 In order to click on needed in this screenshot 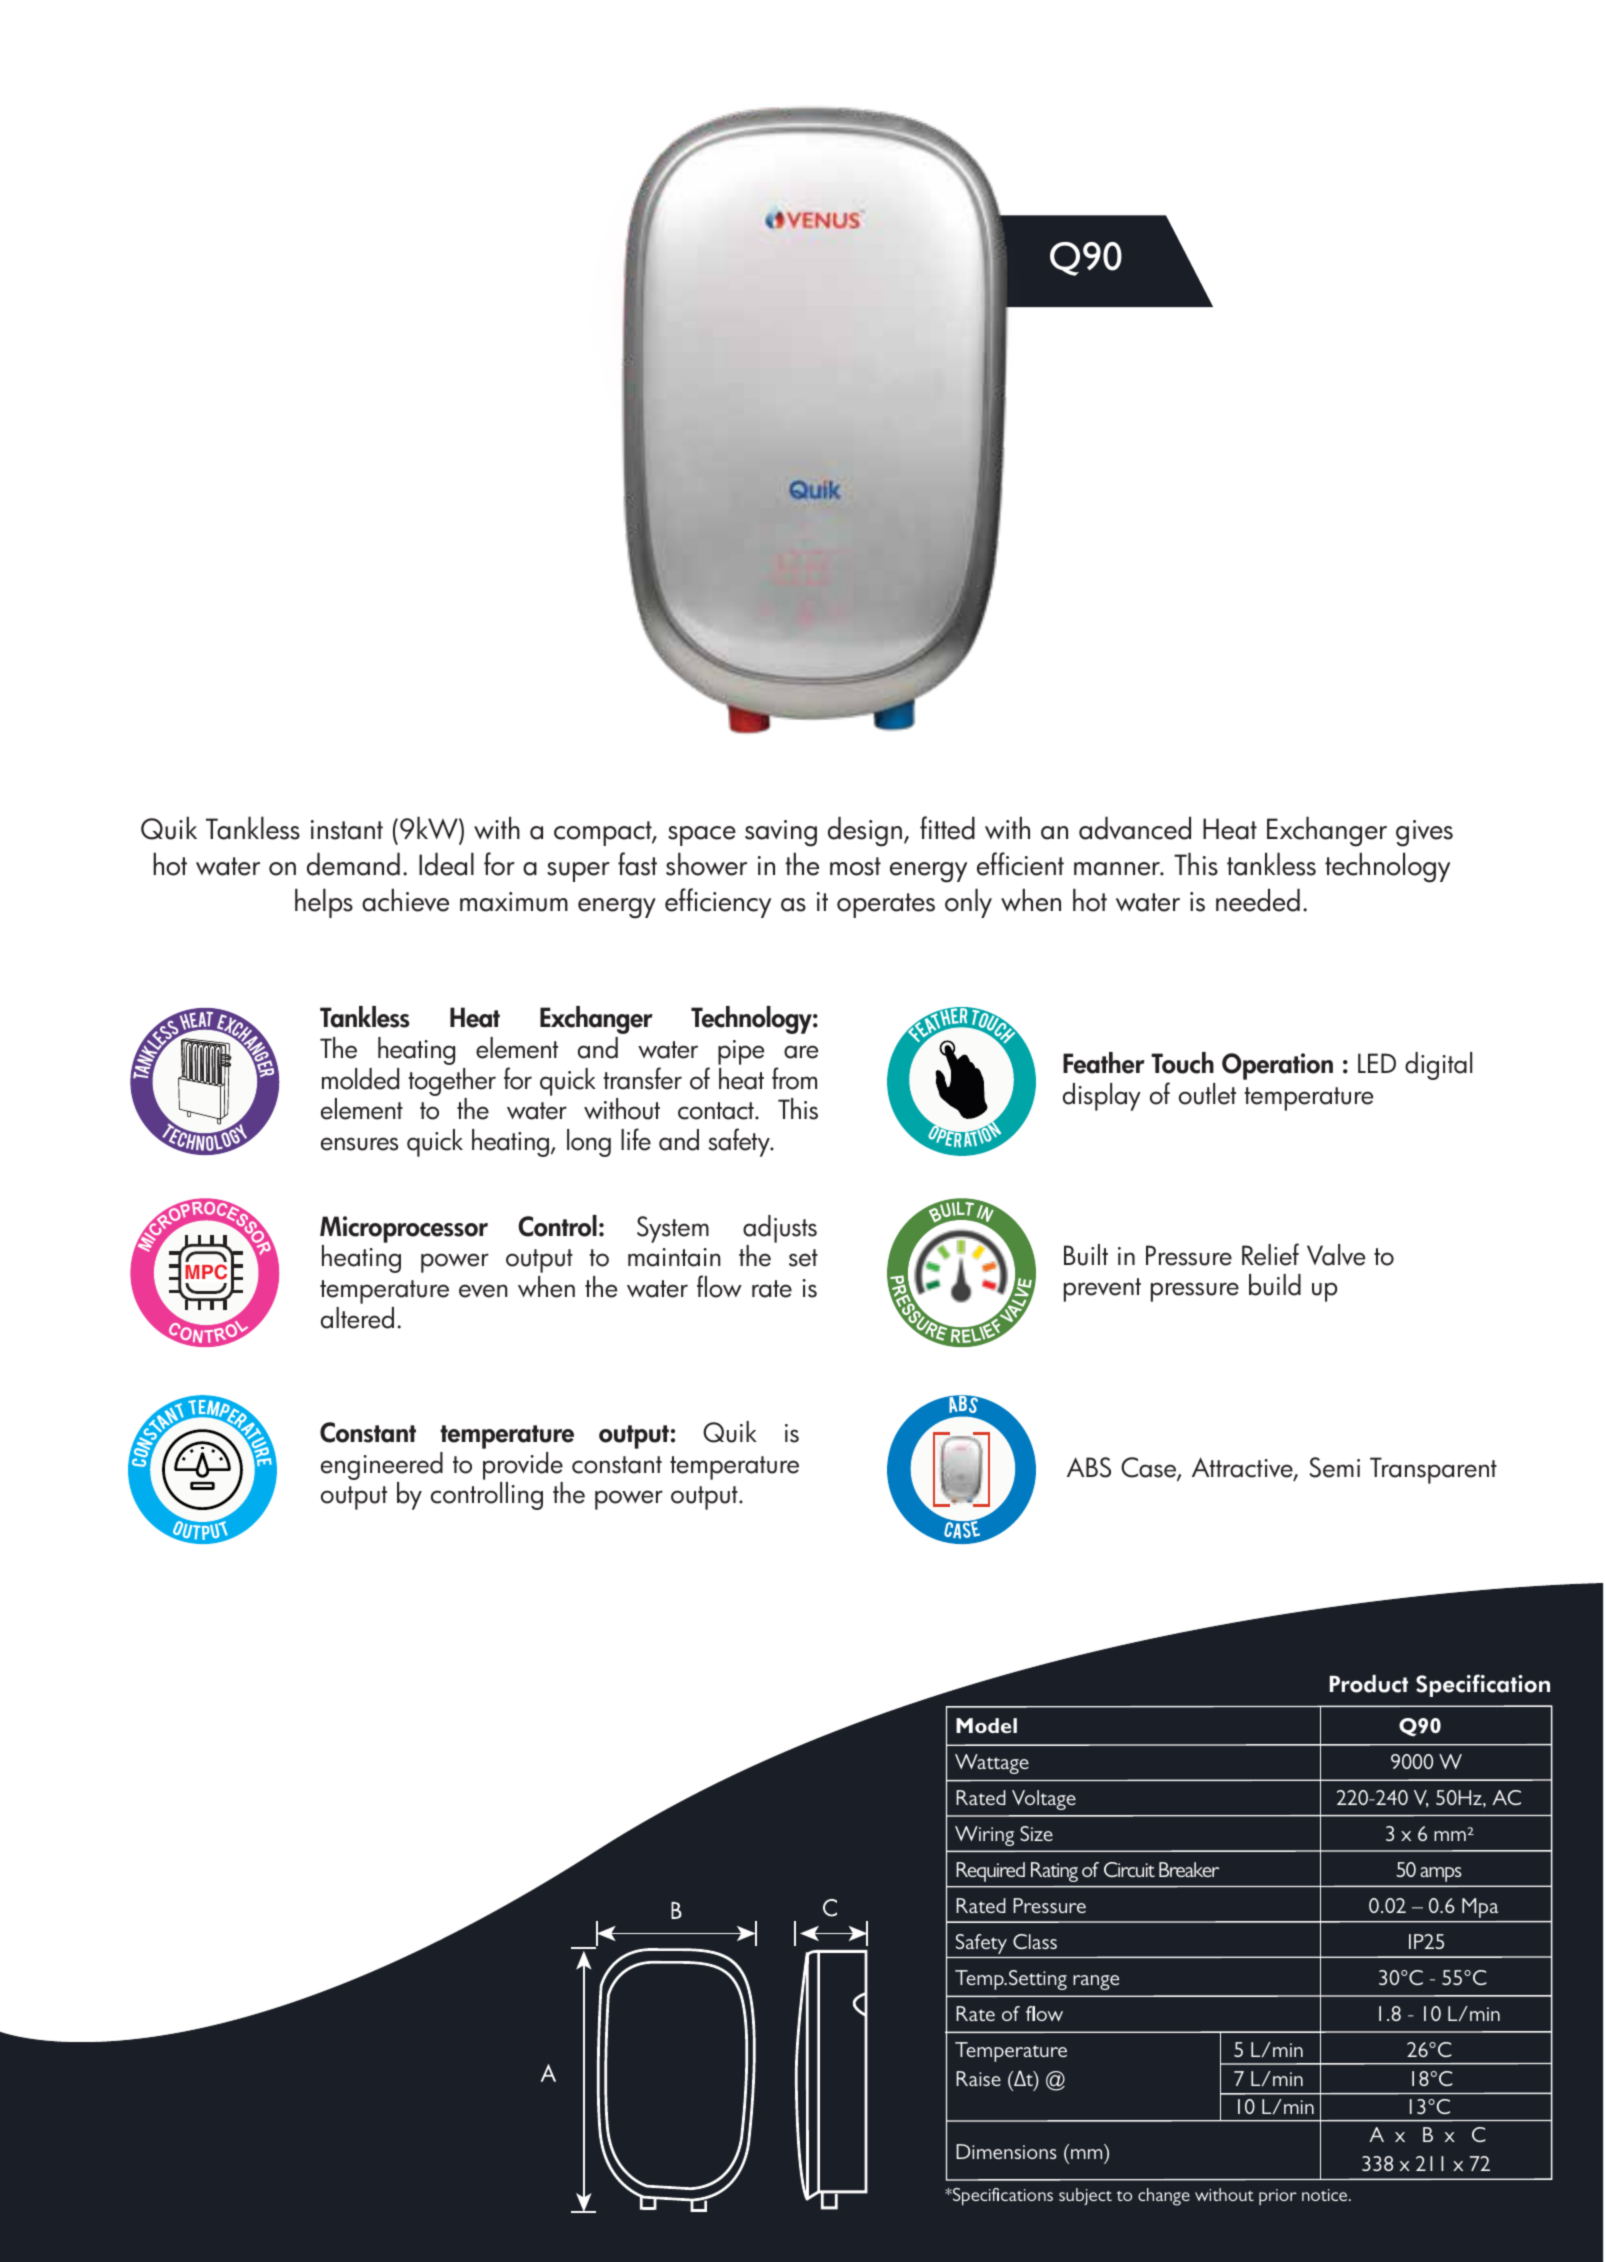, I will do `click(1258, 900)`.
